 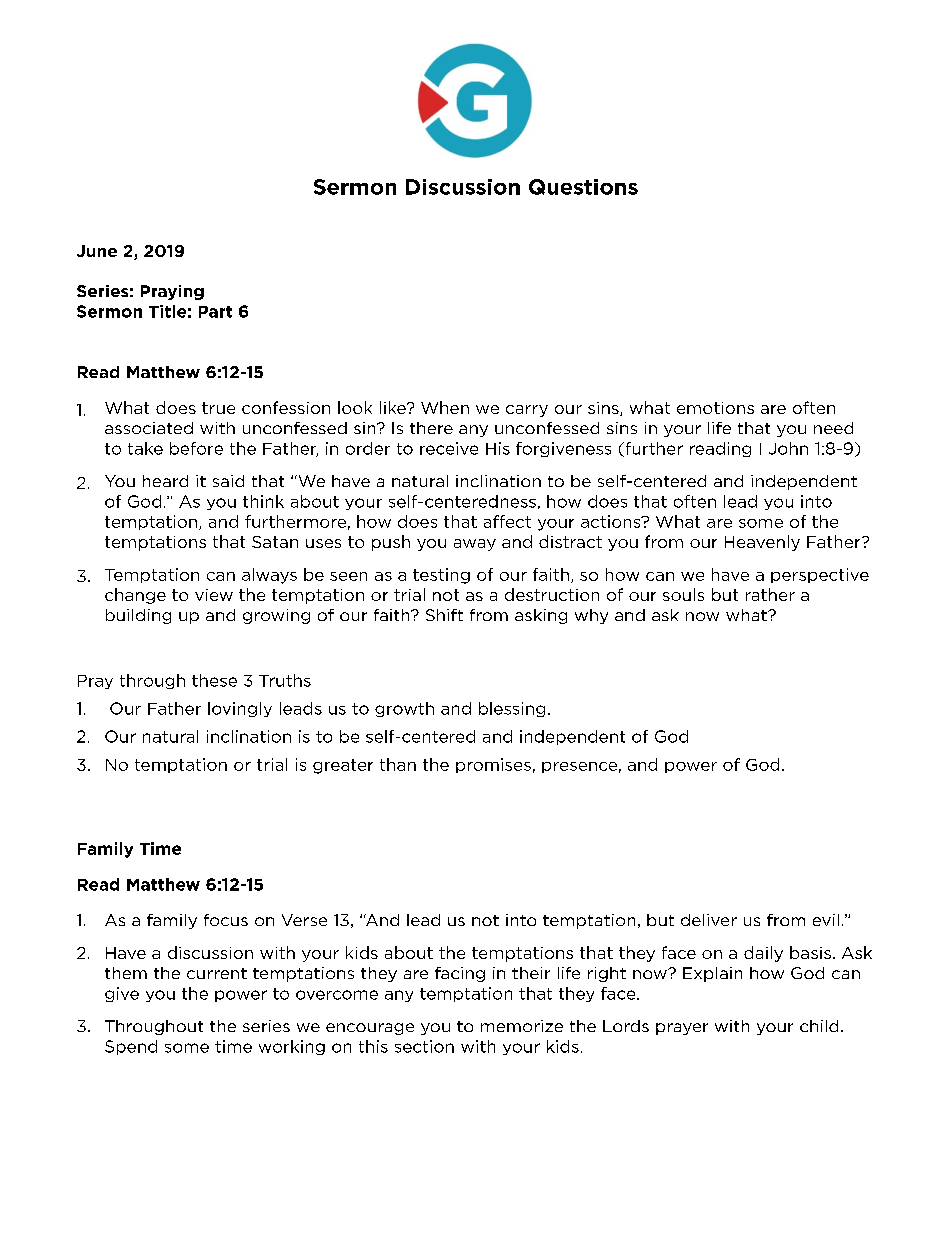 I want to click on promises, so click(x=493, y=765).
